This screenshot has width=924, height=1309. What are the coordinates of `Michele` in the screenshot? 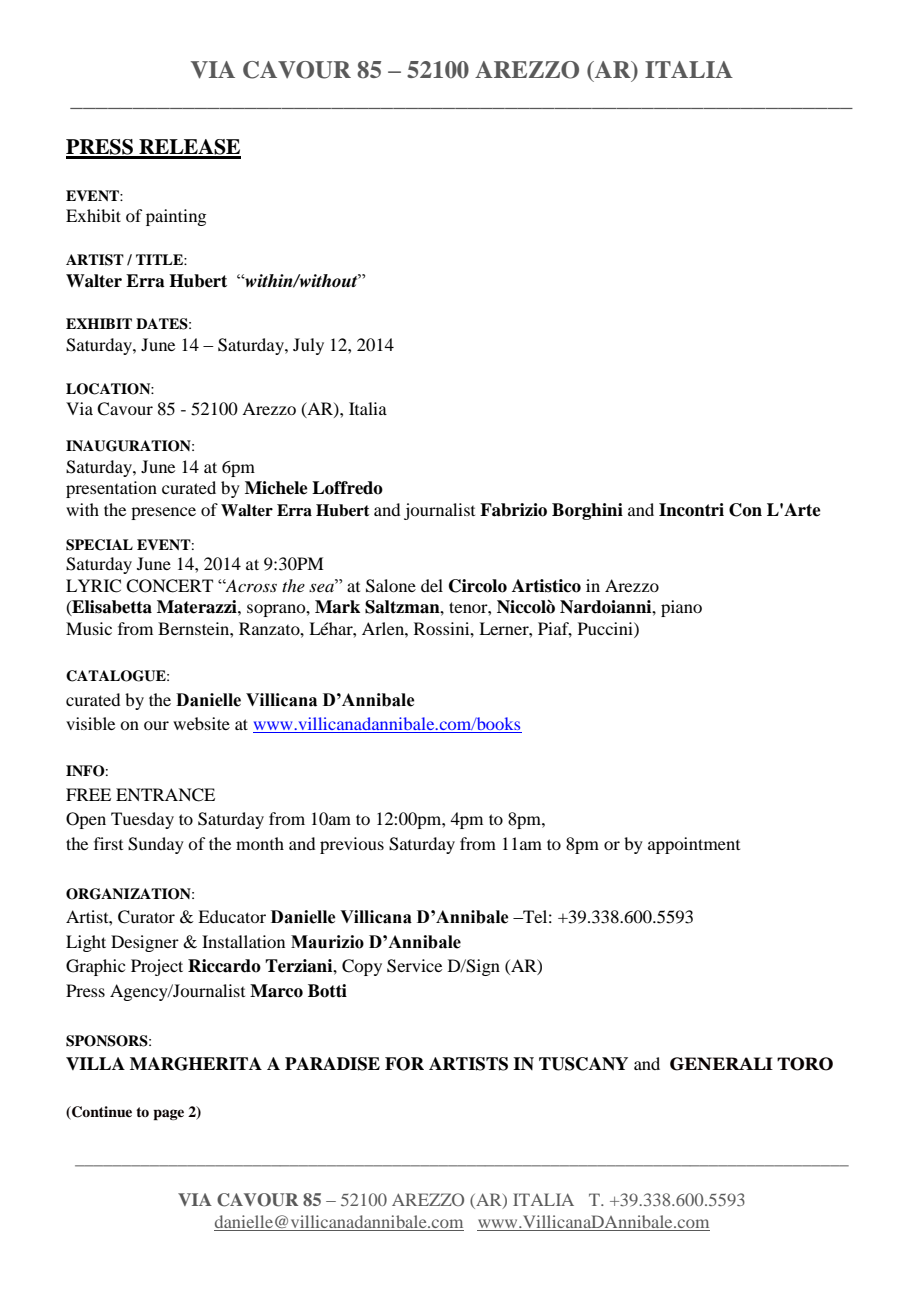 It's located at (276, 488).
